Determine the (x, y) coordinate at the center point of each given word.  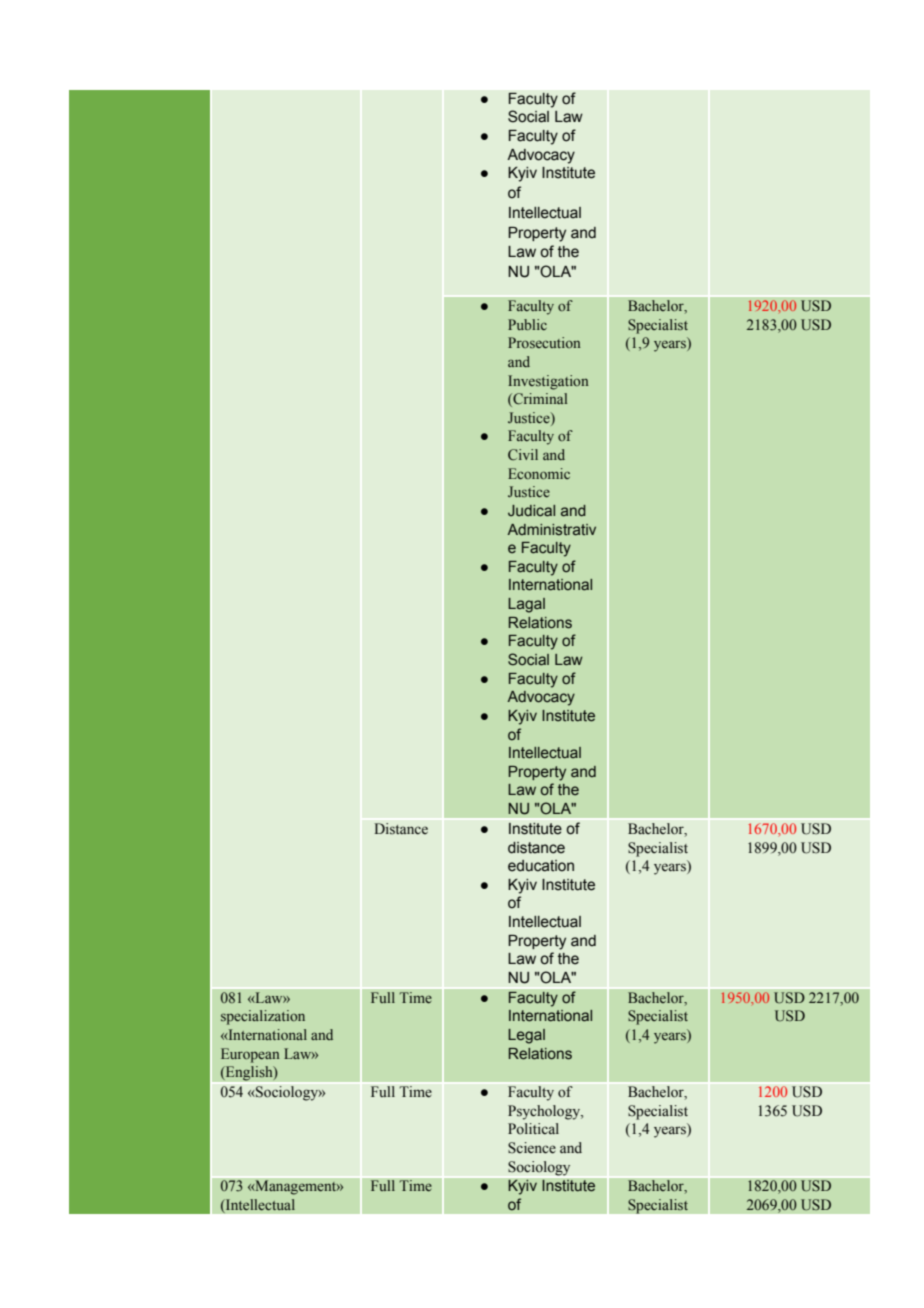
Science (532, 1148)
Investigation (548, 382)
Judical (531, 511)
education (541, 866)
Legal (526, 1036)
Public (527, 324)
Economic (539, 473)
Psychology (545, 1112)
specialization (263, 1017)
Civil (523, 455)
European (250, 1055)
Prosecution (544, 342)
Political (533, 1128)
